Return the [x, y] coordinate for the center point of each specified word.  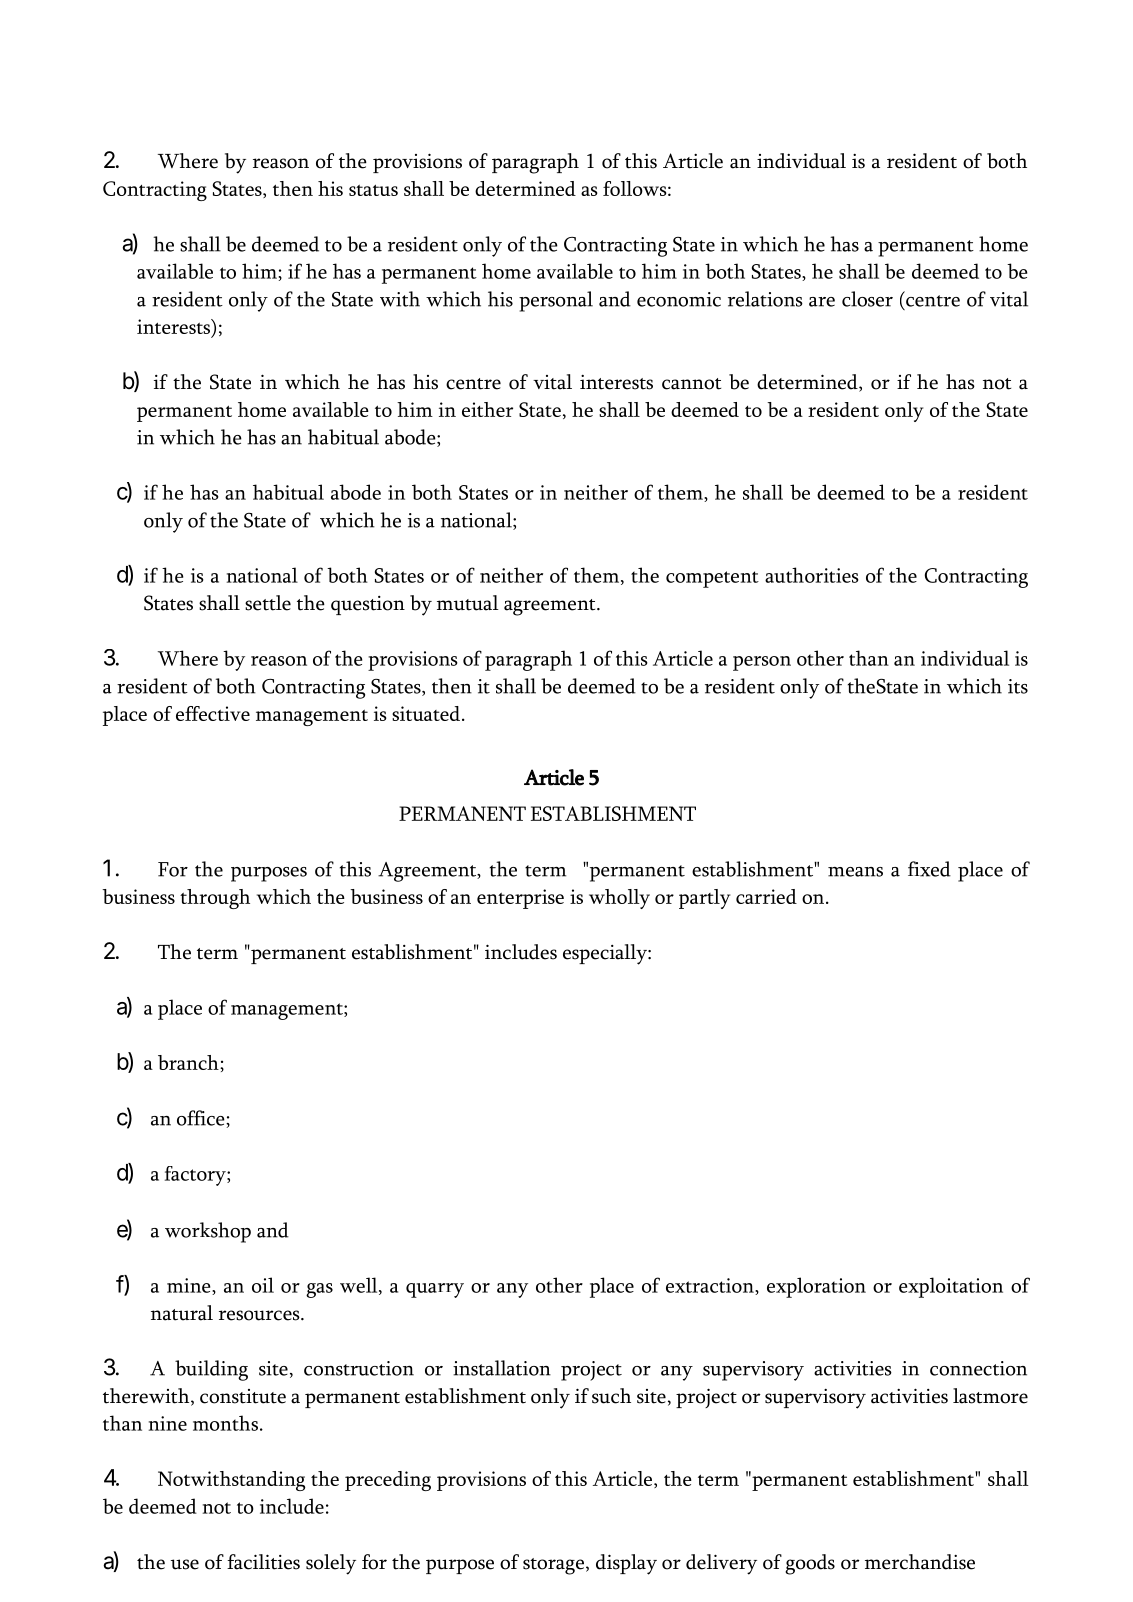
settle [268, 603]
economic [679, 299]
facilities [263, 1562]
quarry [435, 1290]
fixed [929, 869]
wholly [619, 899]
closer [867, 299]
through [215, 899]
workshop [208, 1232]
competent [712, 579]
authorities [812, 575]
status [373, 190]
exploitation [951, 1287]
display [626, 1564]
